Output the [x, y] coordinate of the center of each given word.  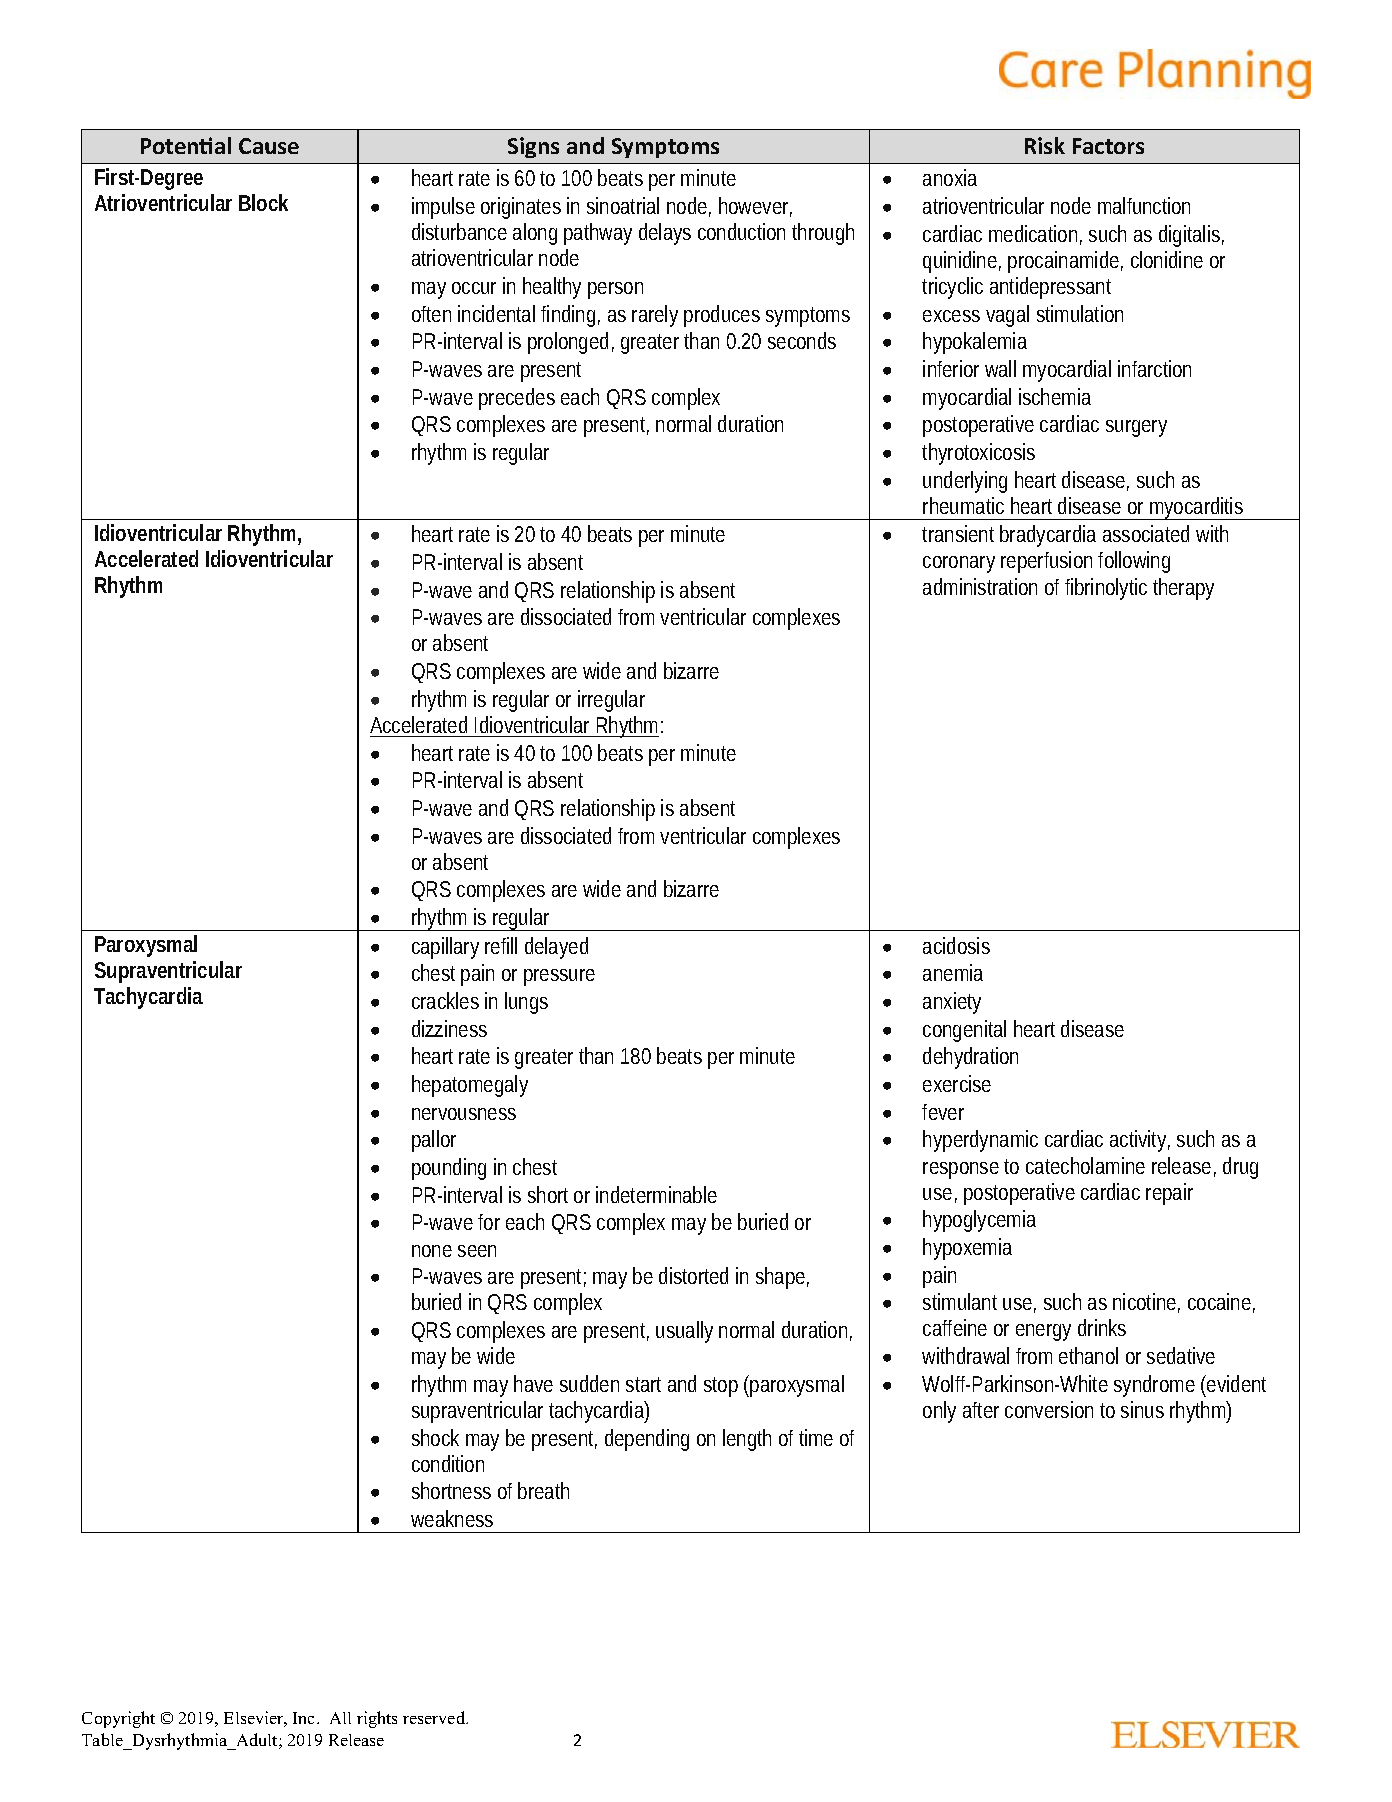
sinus [1142, 1409]
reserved [435, 1717]
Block [263, 202]
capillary [445, 948]
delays [665, 234]
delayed [556, 948]
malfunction [1144, 205]
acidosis [956, 945]
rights [377, 1719]
